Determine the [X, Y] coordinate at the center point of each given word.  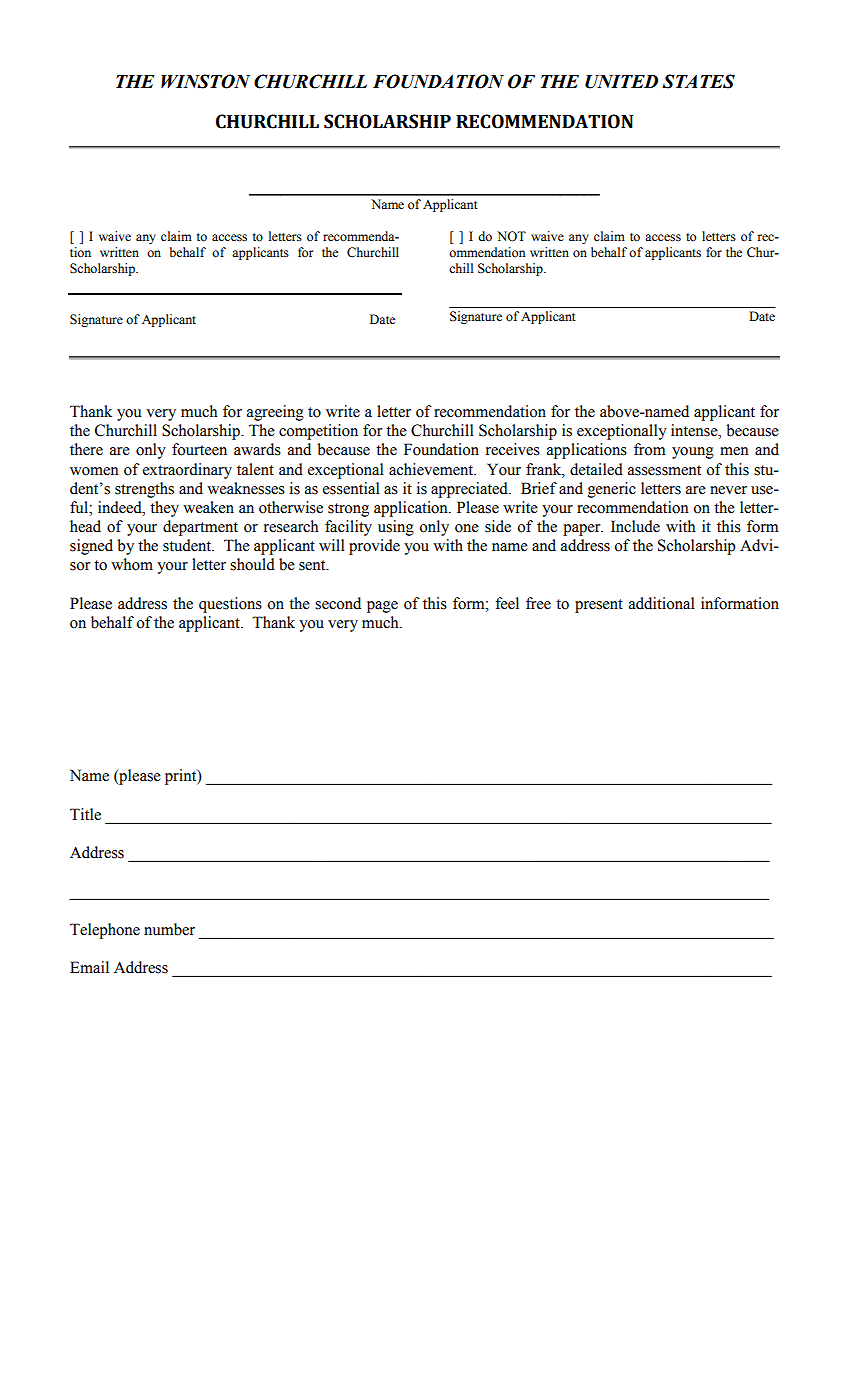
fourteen [199, 449]
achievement [432, 469]
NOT [511, 236]
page [382, 607]
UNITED [621, 82]
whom [132, 564]
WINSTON [205, 81]
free [538, 603]
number [169, 929]
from [650, 449]
